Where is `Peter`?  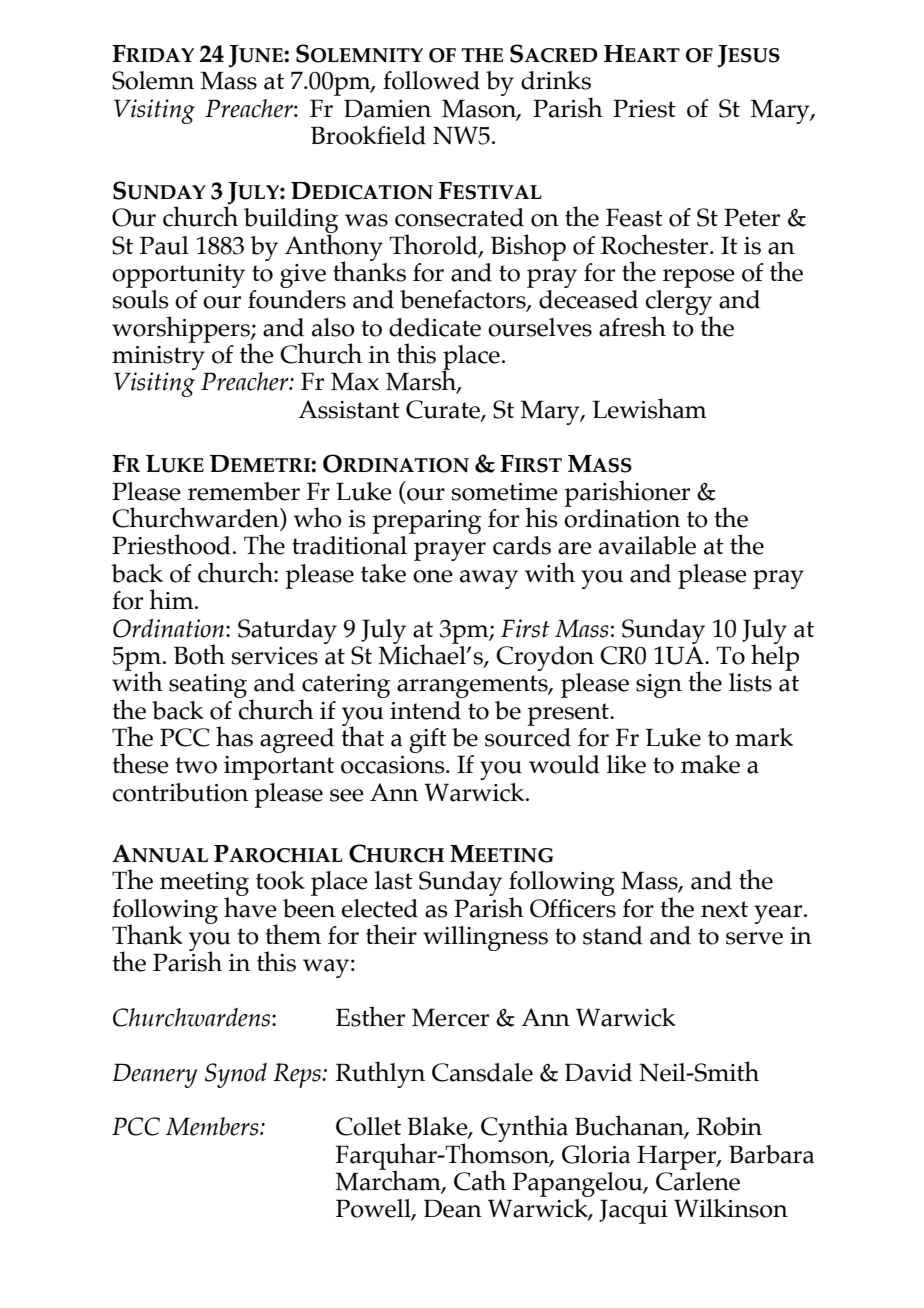
Peter is located at coordinates (752, 217).
